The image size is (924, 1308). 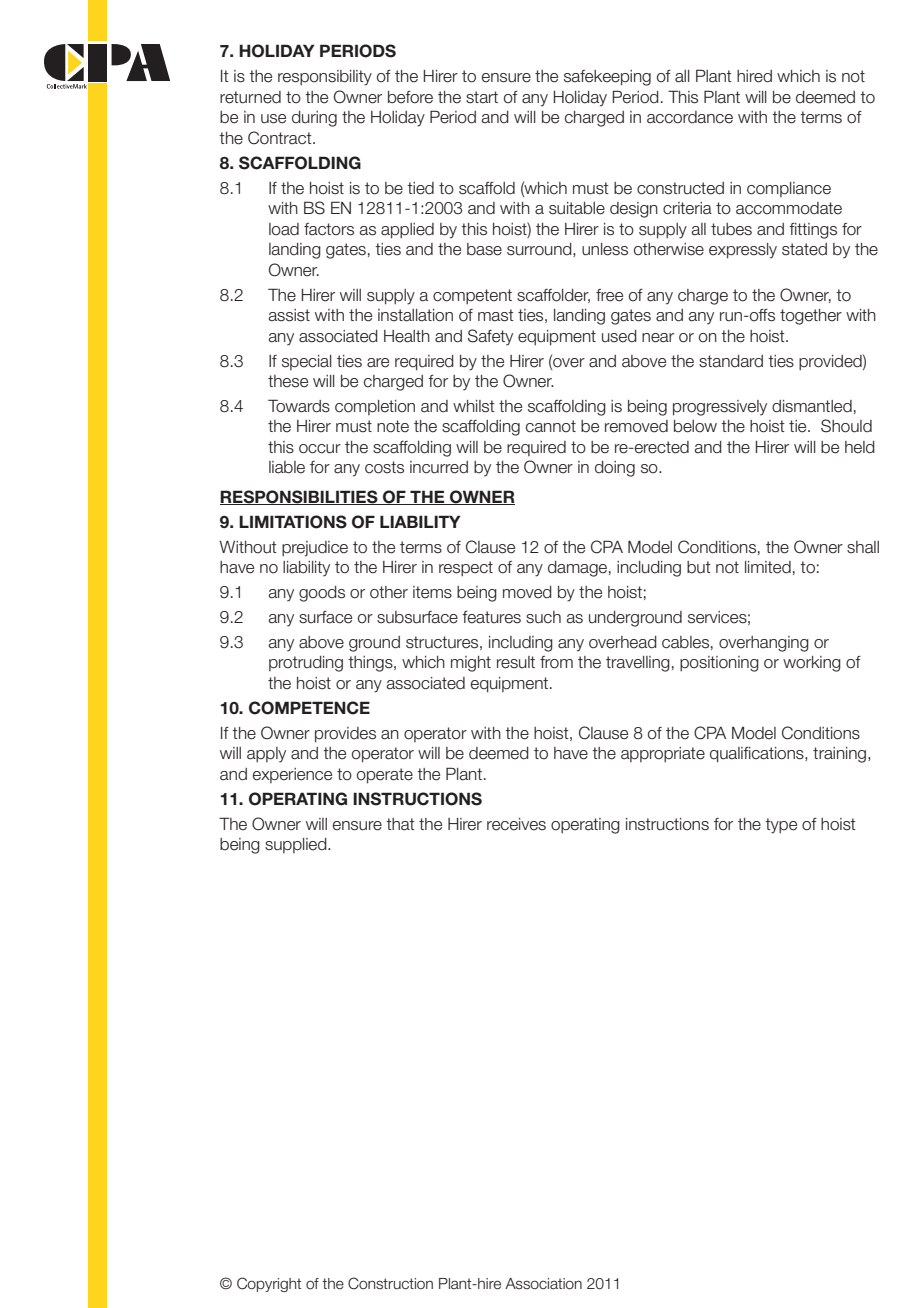 What do you see at coordinates (768, 567) in the image?
I see `limited` at bounding box center [768, 567].
